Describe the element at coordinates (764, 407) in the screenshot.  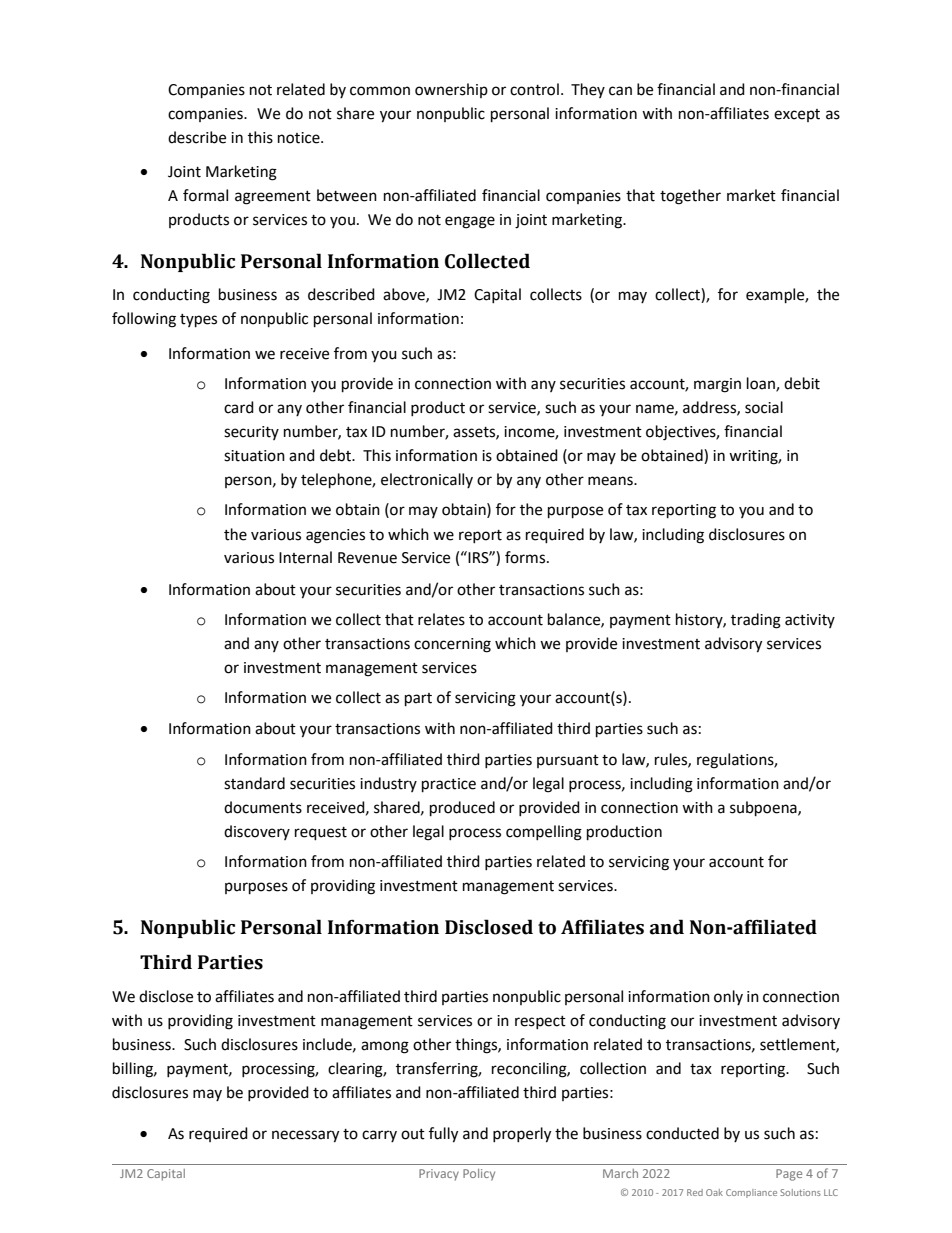
I see `social` at that location.
